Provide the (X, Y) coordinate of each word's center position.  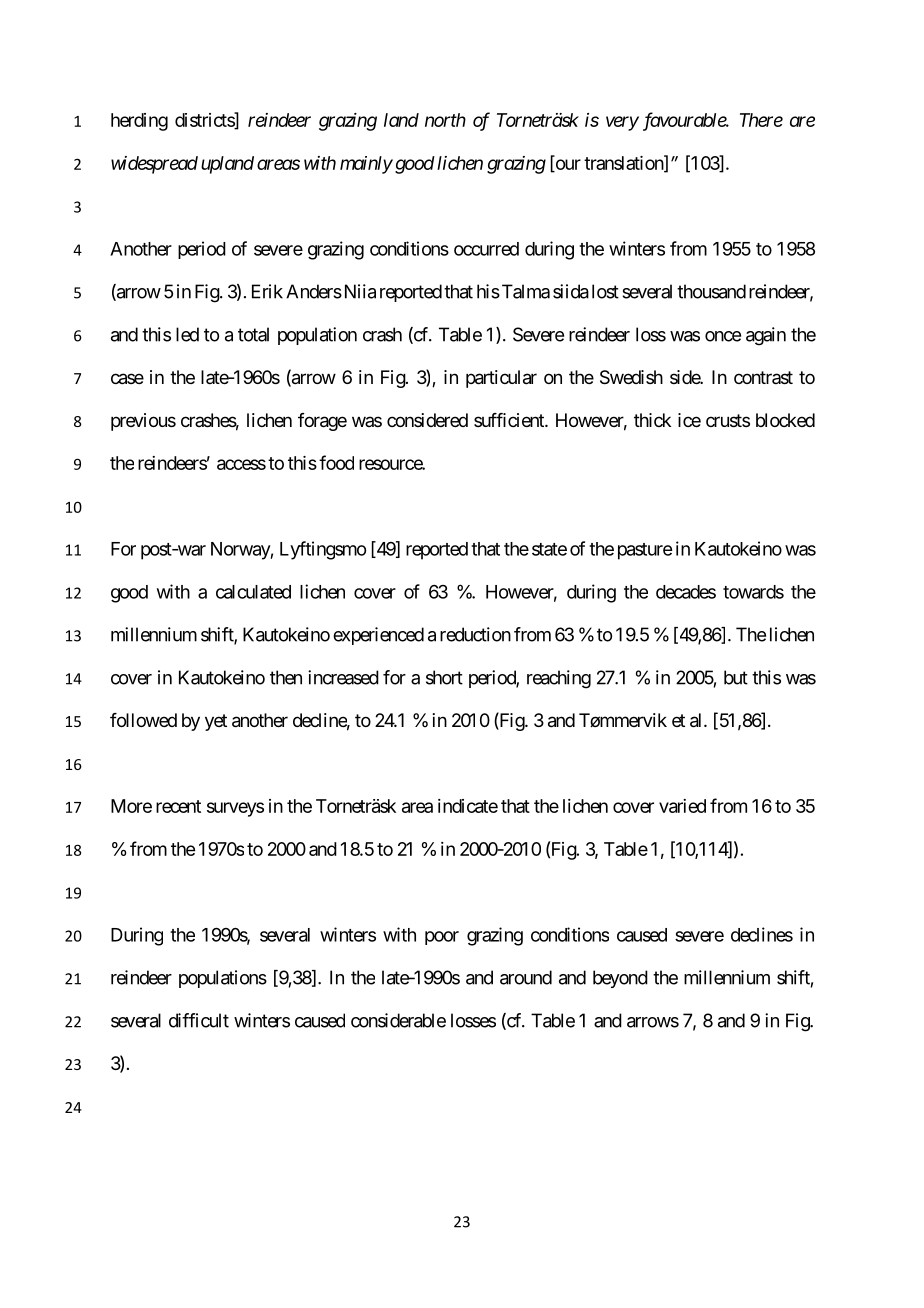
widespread (154, 165)
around (526, 977)
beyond (620, 979)
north (445, 120)
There (761, 120)
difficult (199, 1020)
